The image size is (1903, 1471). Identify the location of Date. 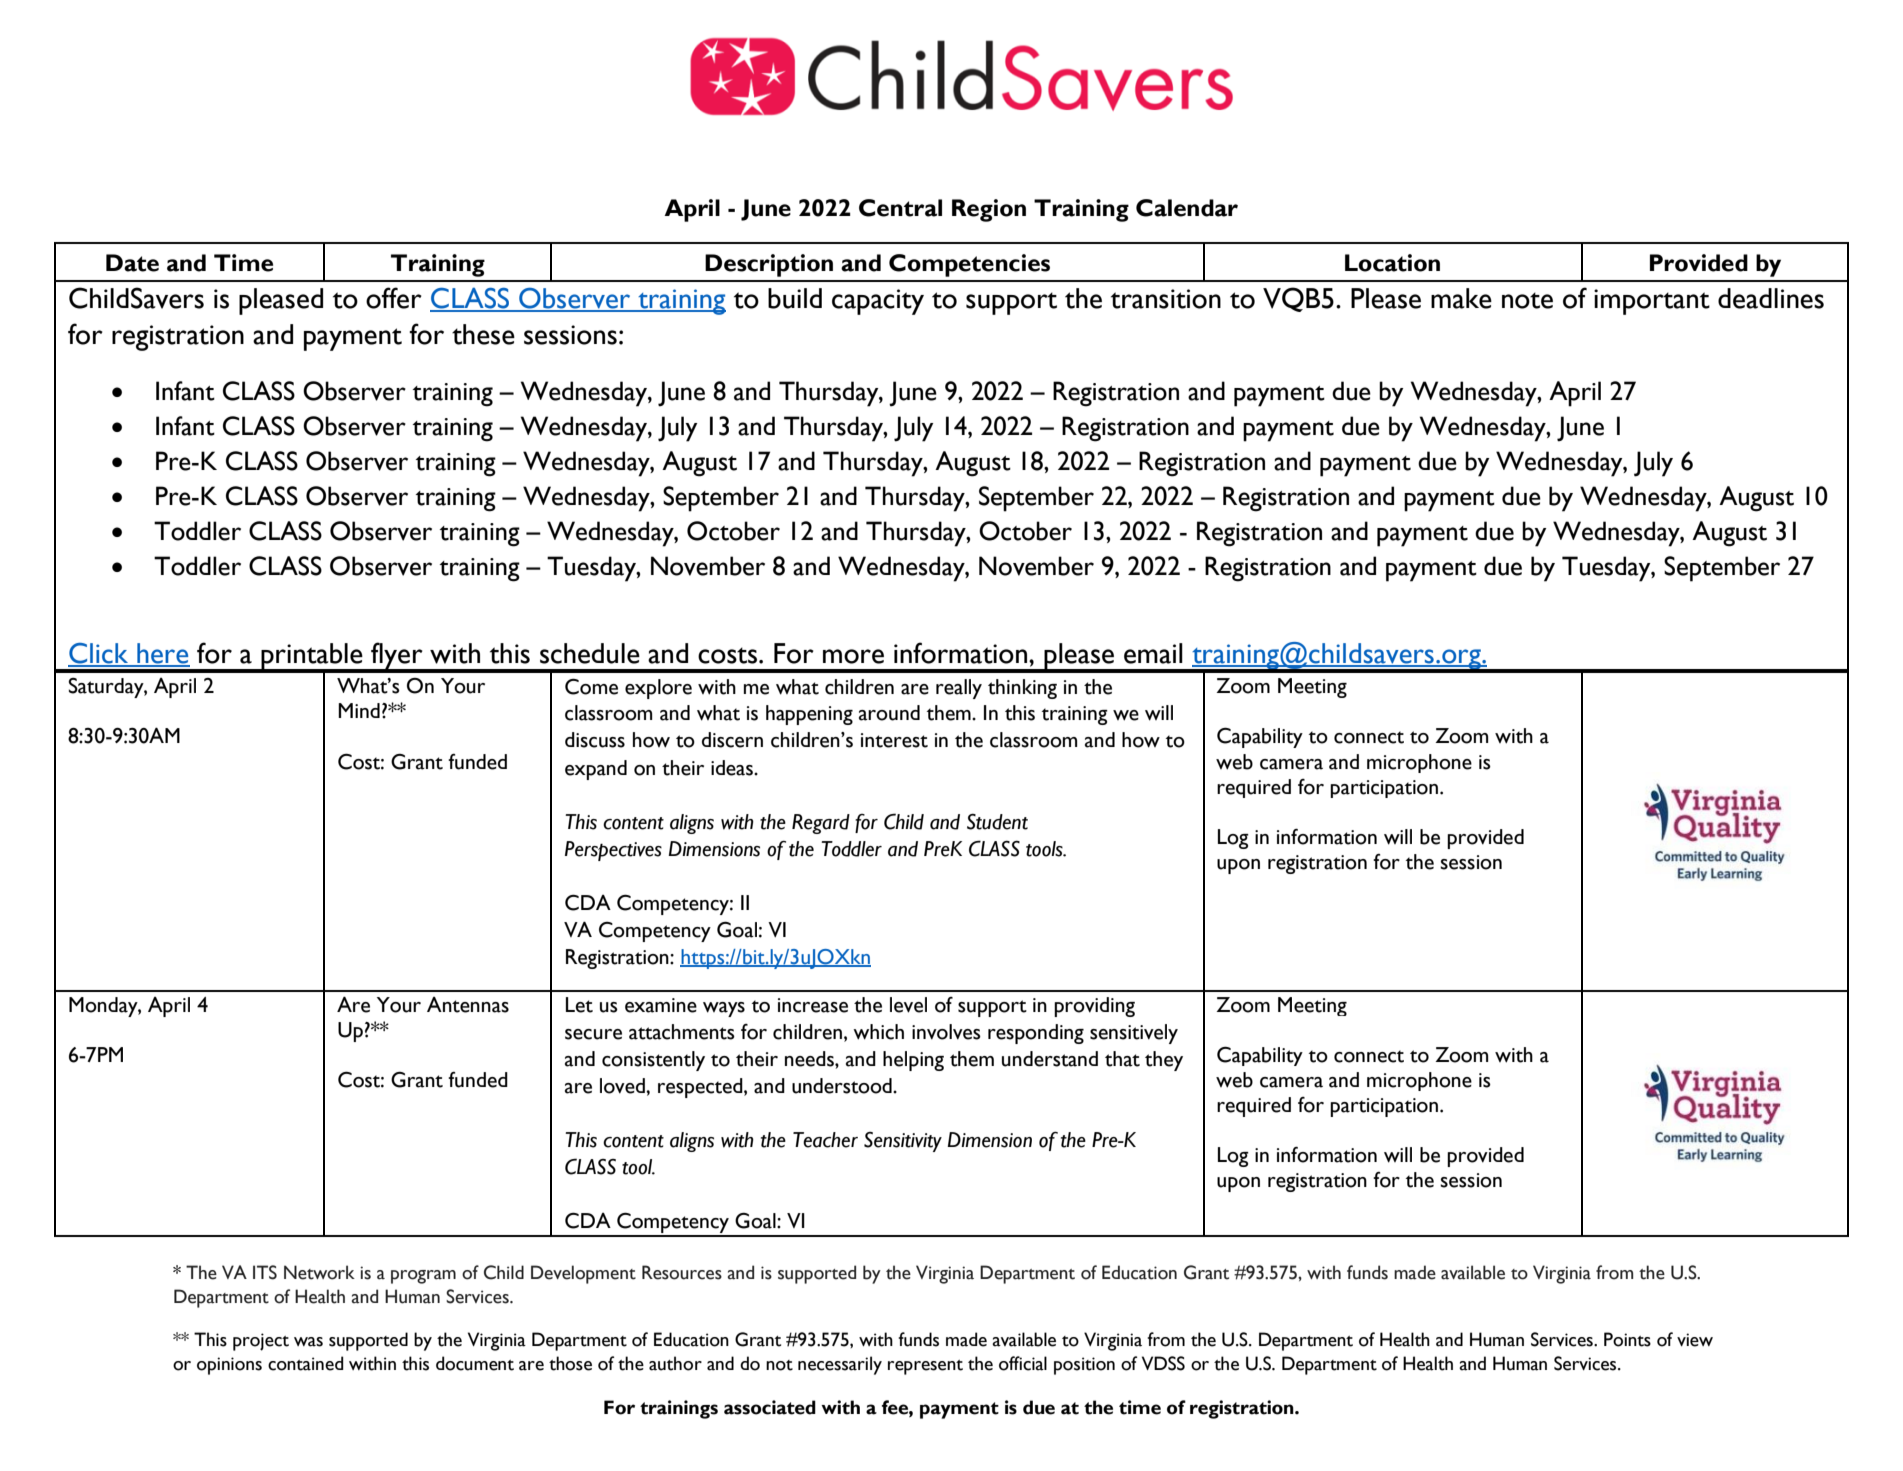
(132, 263).
